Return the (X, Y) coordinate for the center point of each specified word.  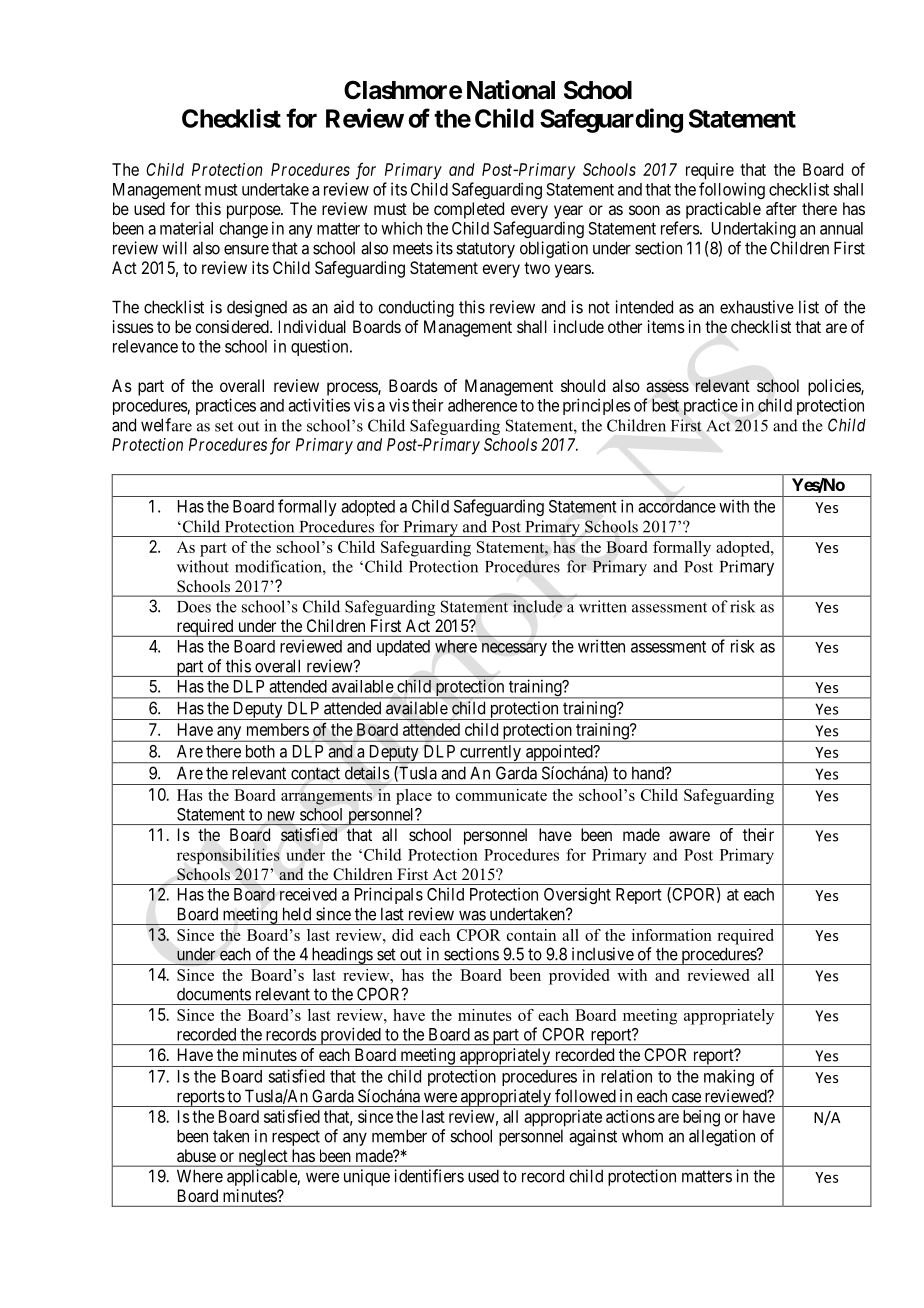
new (281, 816)
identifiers (429, 1176)
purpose (254, 212)
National (511, 90)
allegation (722, 1137)
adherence (482, 405)
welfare (166, 425)
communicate (501, 795)
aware (689, 836)
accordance (677, 506)
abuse (196, 1155)
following (732, 190)
